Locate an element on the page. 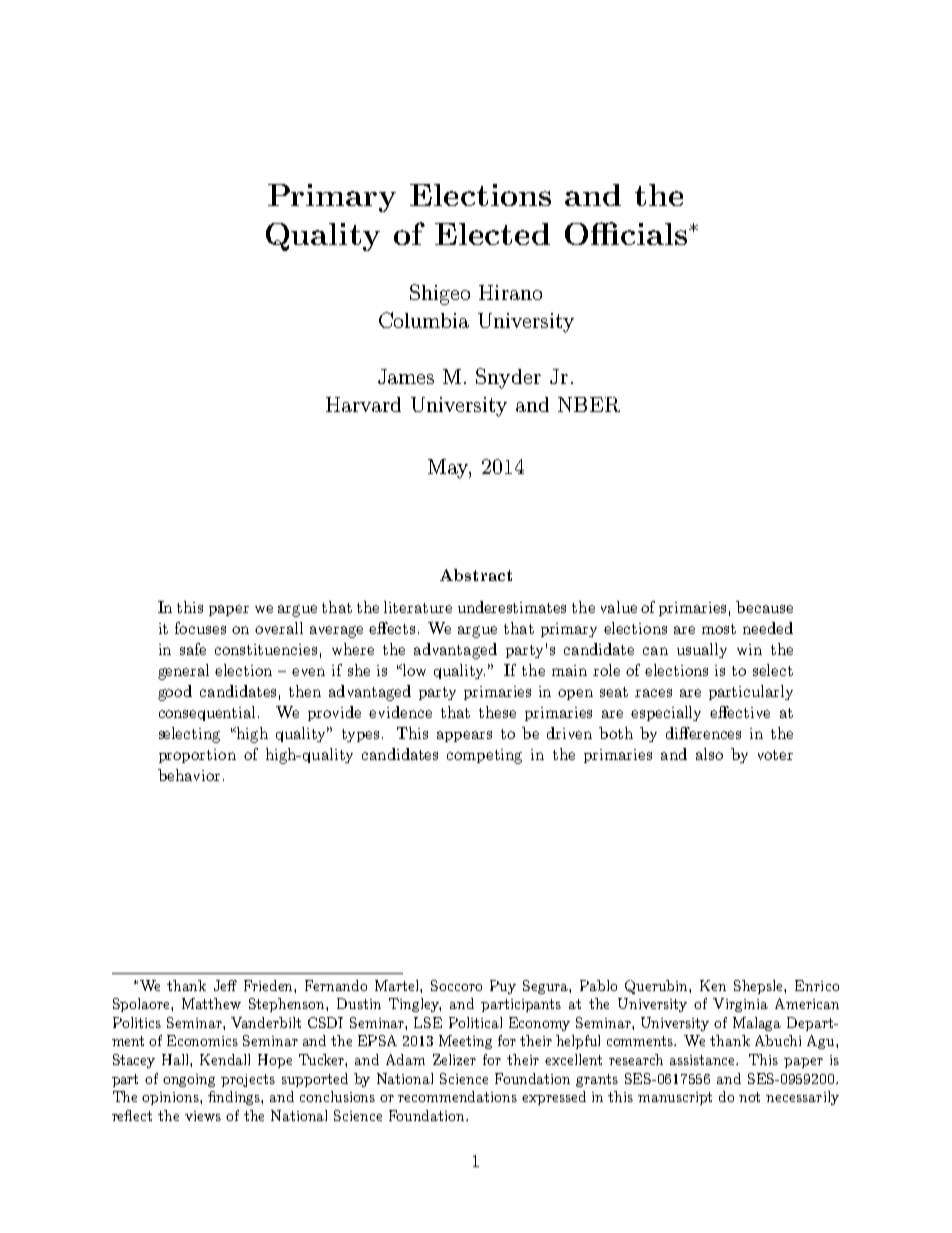 This page has width=952, height=1233. behavior is located at coordinates (189, 775).
